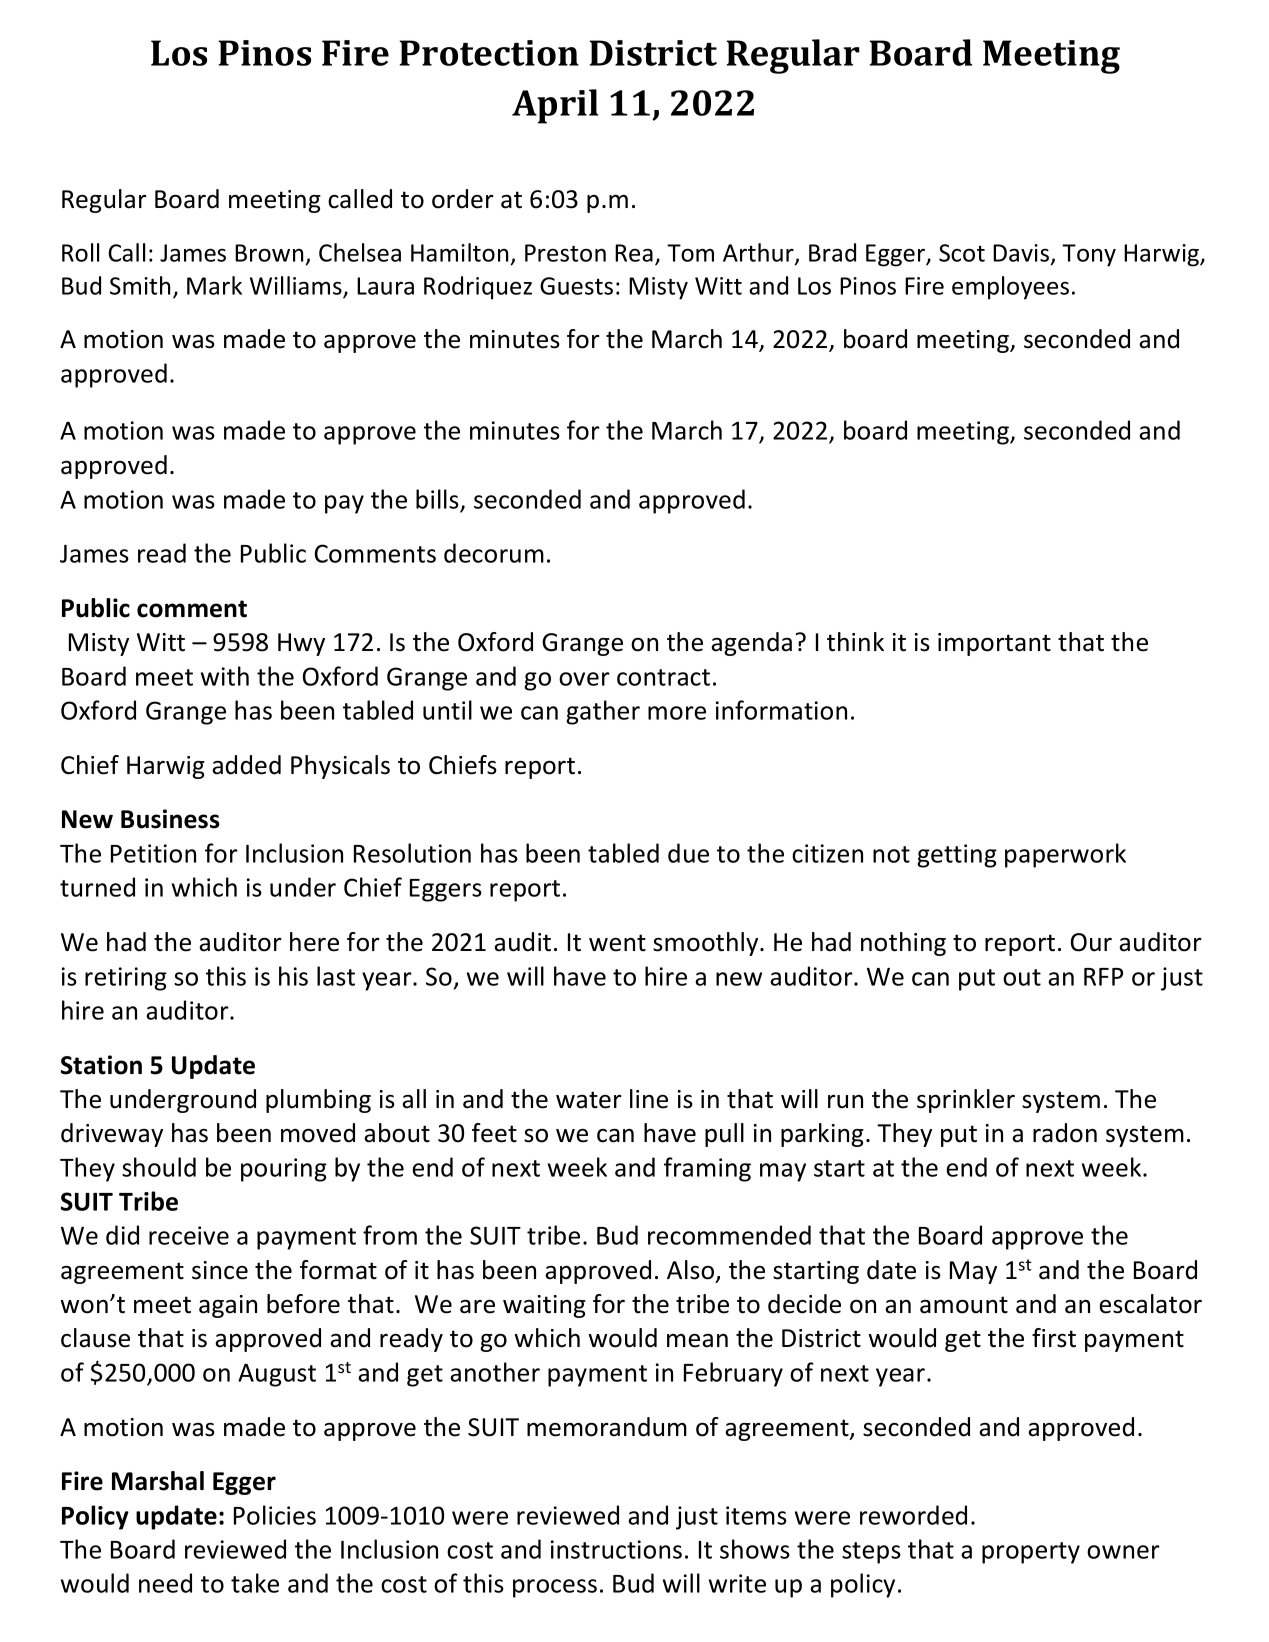  Describe the element at coordinates (1031, 1553) in the document. I see `property` at that location.
